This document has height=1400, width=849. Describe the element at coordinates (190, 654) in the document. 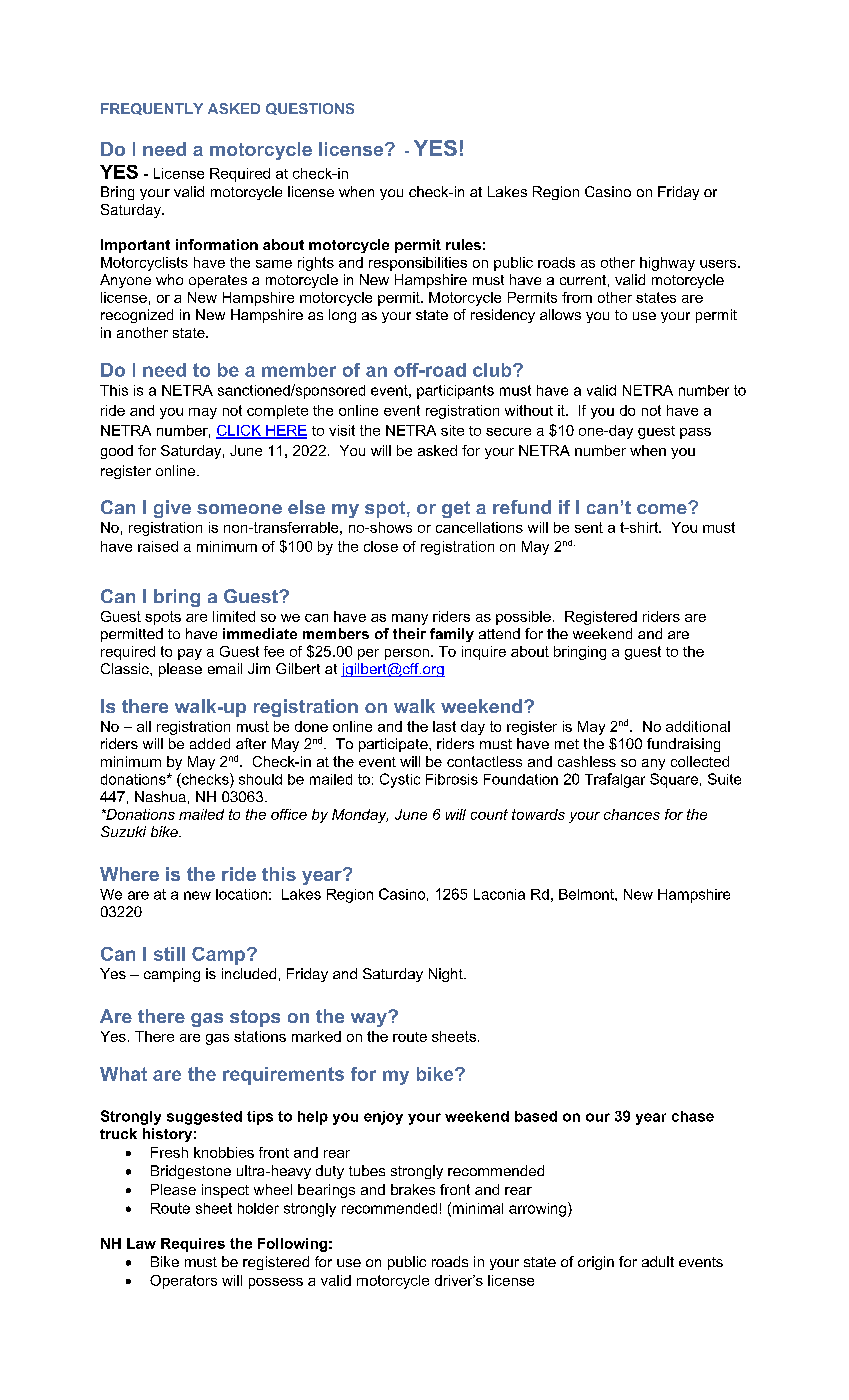

I see `pay` at that location.
